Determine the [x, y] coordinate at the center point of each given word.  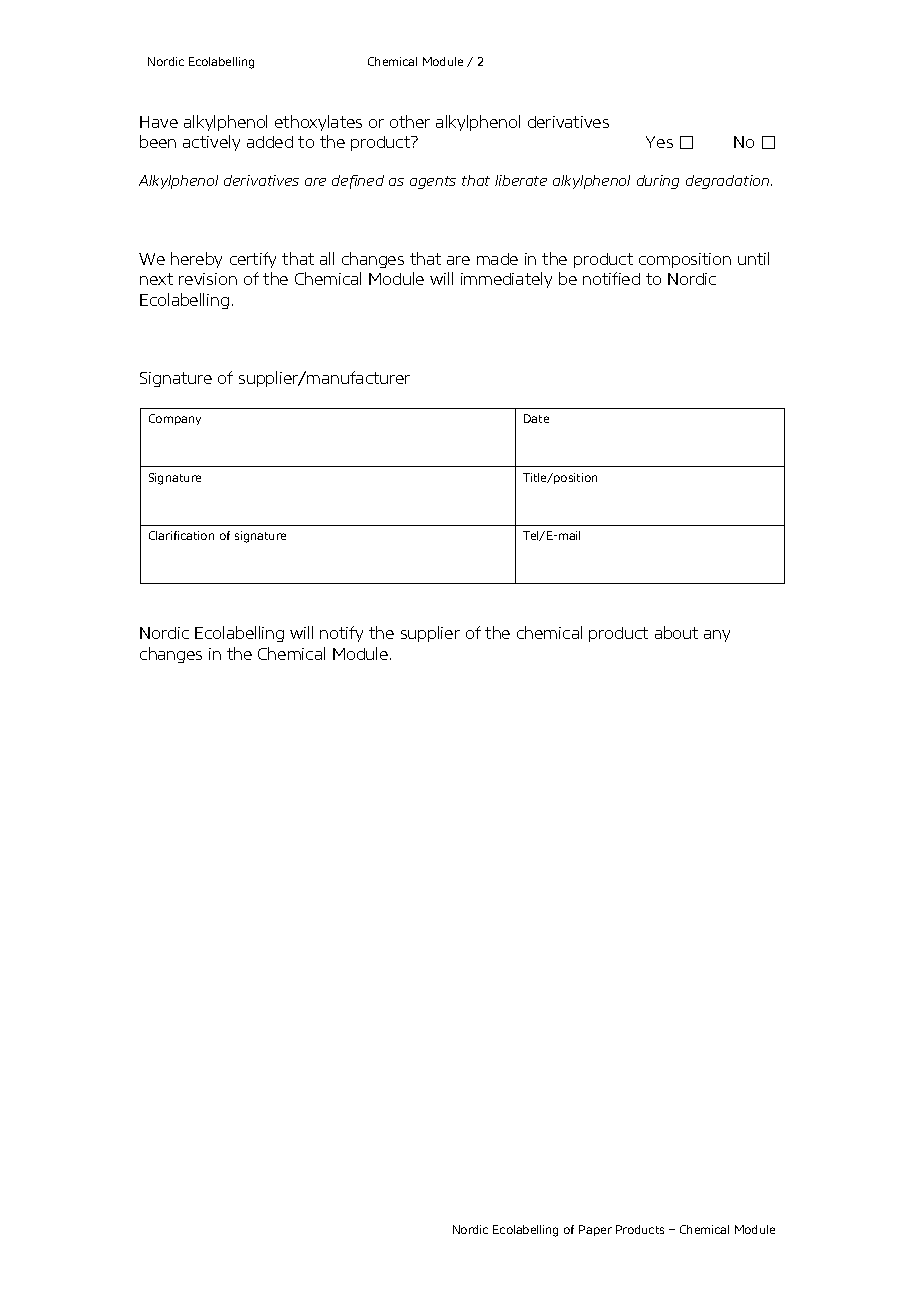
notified [611, 278]
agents [433, 182]
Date [536, 418]
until [753, 258]
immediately [506, 280]
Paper [595, 1230]
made [497, 259]
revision [208, 279]
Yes [659, 142]
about [676, 632]
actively [211, 143]
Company [175, 419]
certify [253, 260]
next [156, 279]
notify [341, 634]
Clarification [181, 535]
